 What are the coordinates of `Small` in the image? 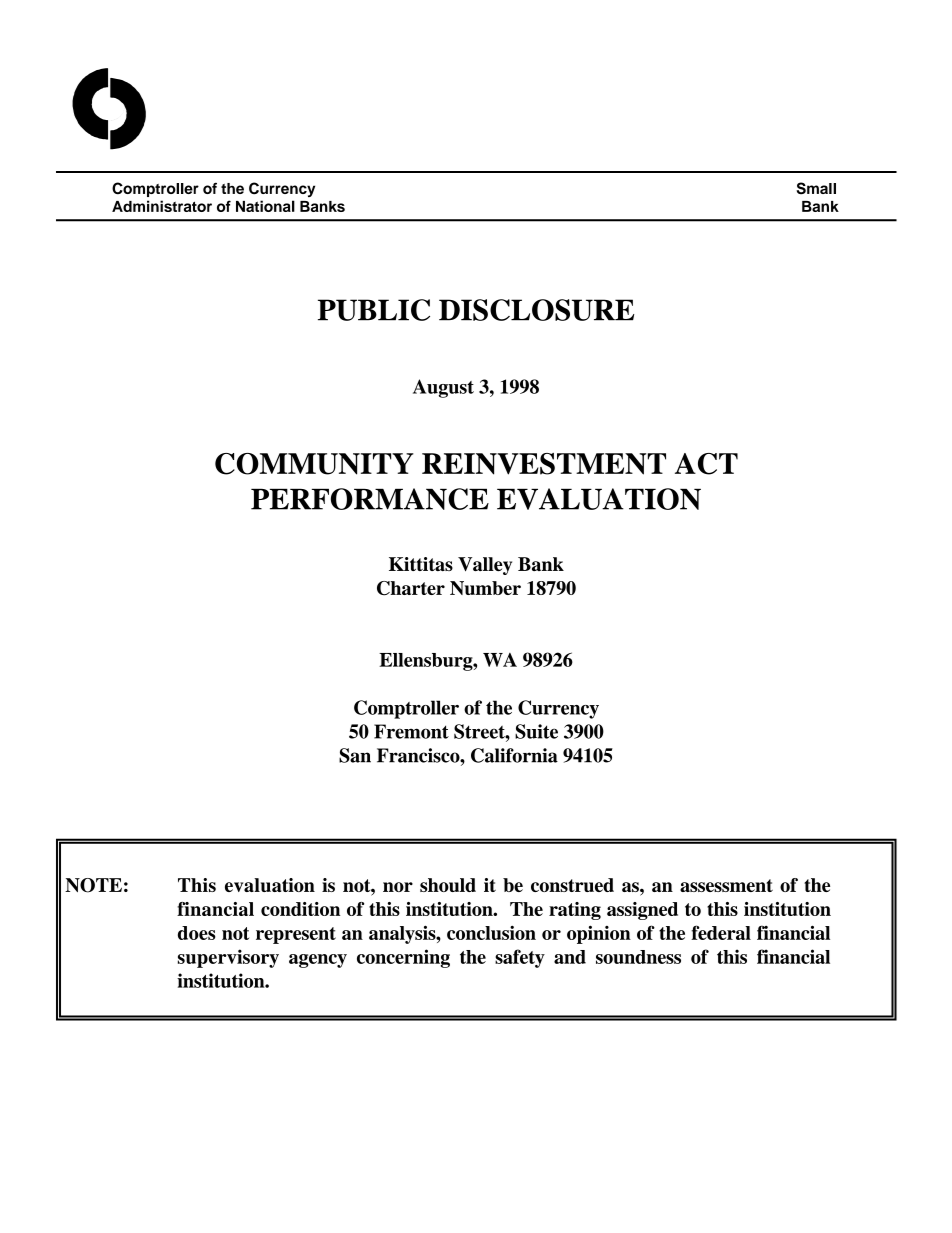 It's located at (816, 188).
